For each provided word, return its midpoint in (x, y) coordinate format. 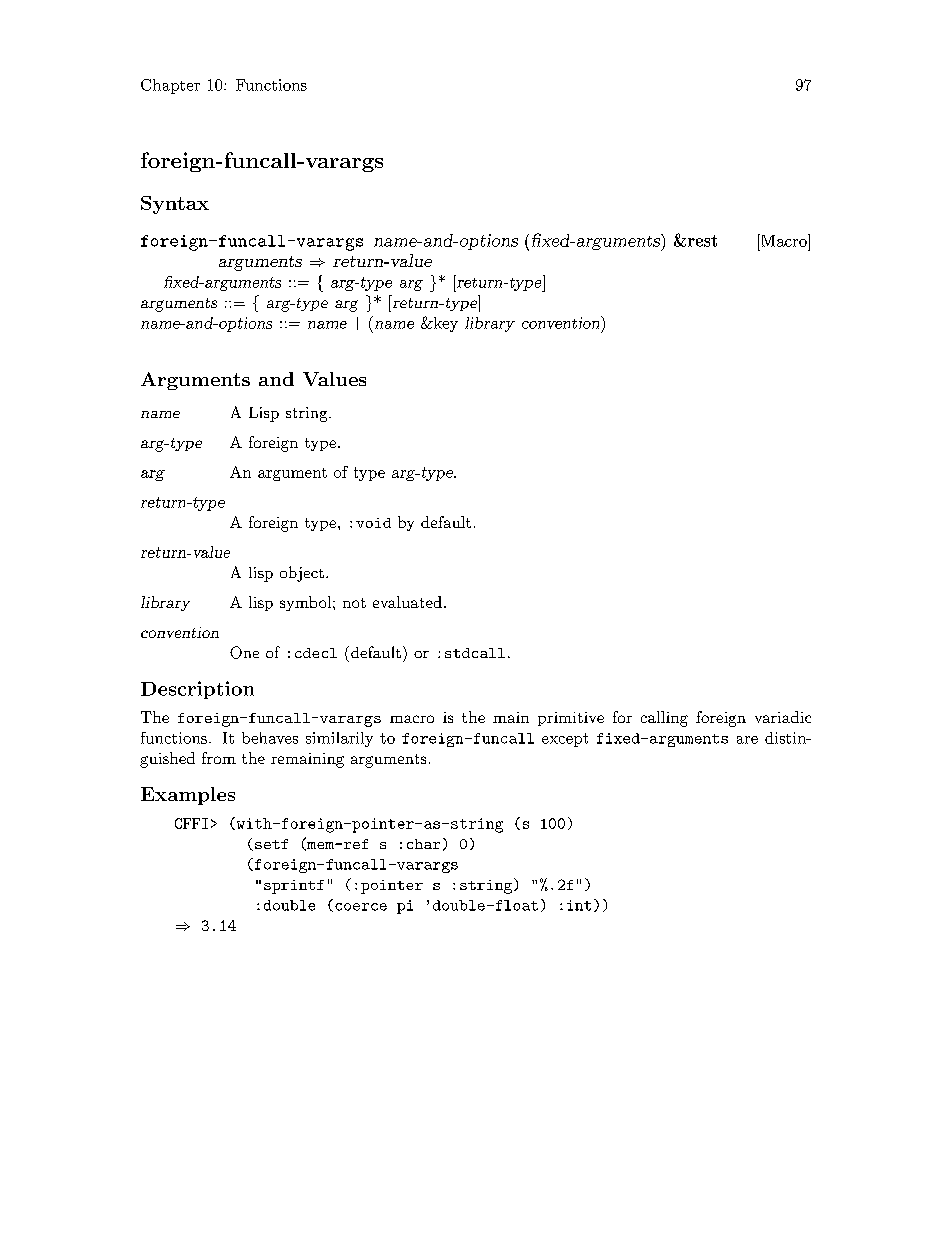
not (354, 603)
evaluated (407, 602)
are (747, 740)
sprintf (294, 887)
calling (664, 719)
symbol (307, 603)
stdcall (475, 653)
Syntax (175, 205)
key (444, 324)
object (302, 574)
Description (197, 690)
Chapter (170, 86)
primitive (571, 719)
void (373, 523)
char (423, 844)
